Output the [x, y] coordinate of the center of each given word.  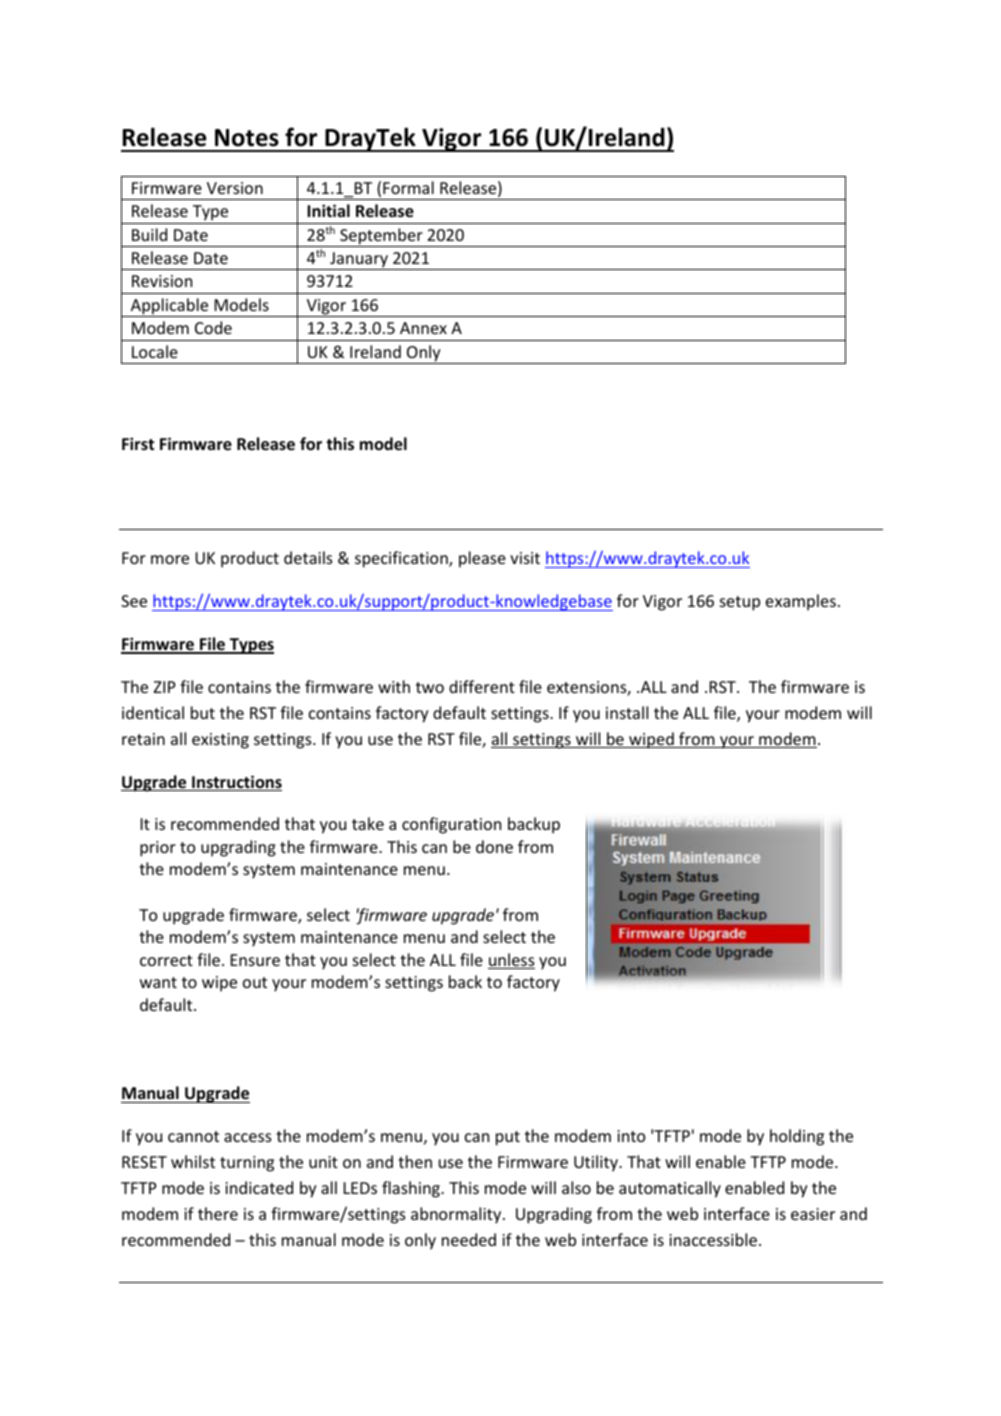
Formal [408, 187]
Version [235, 188]
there [218, 1213]
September [381, 237]
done [494, 846]
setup [740, 603]
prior [158, 849]
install [627, 712]
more [170, 559]
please [482, 559]
